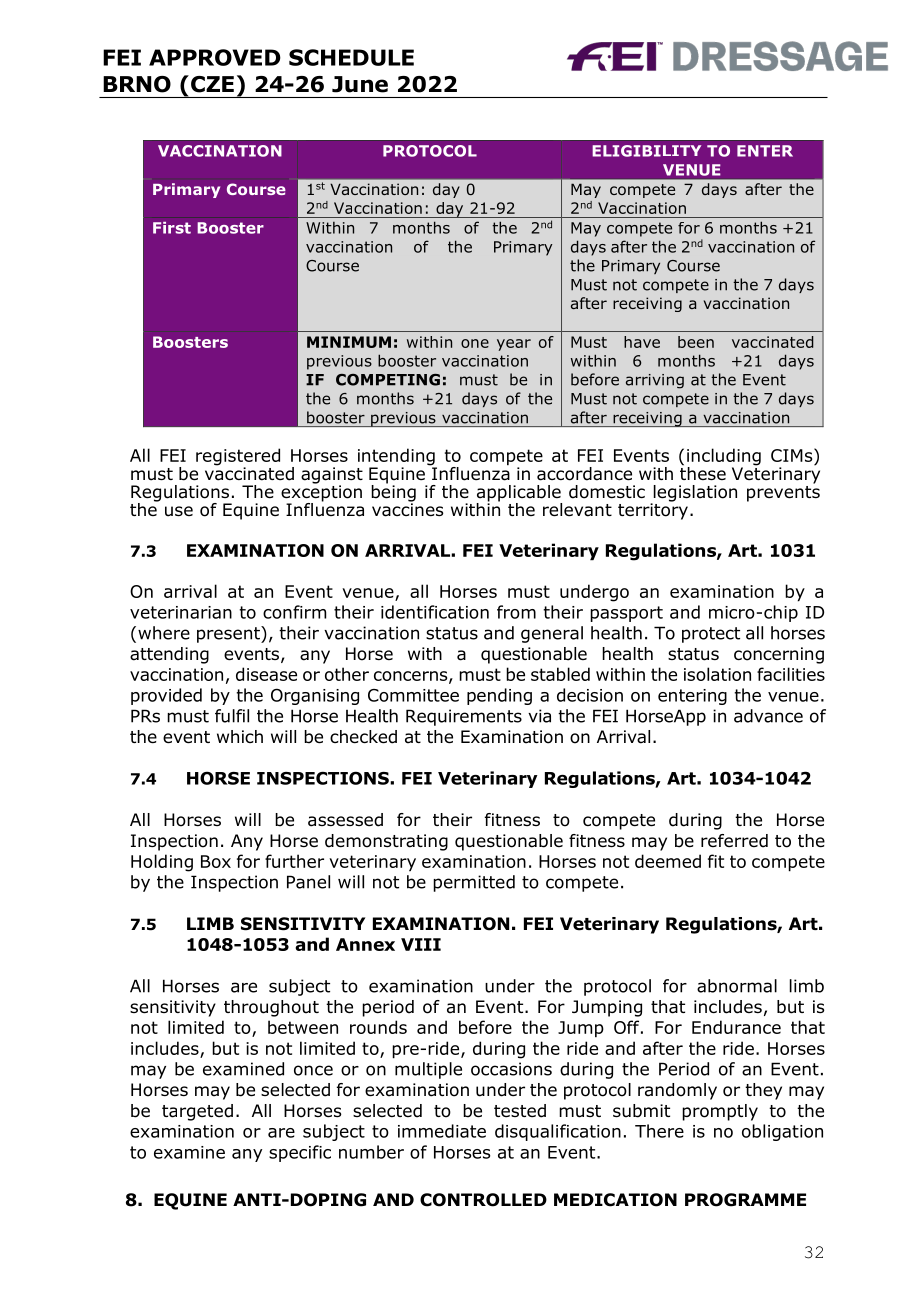  Describe the element at coordinates (483, 1200) in the screenshot. I see `CONTROLLED` at that location.
